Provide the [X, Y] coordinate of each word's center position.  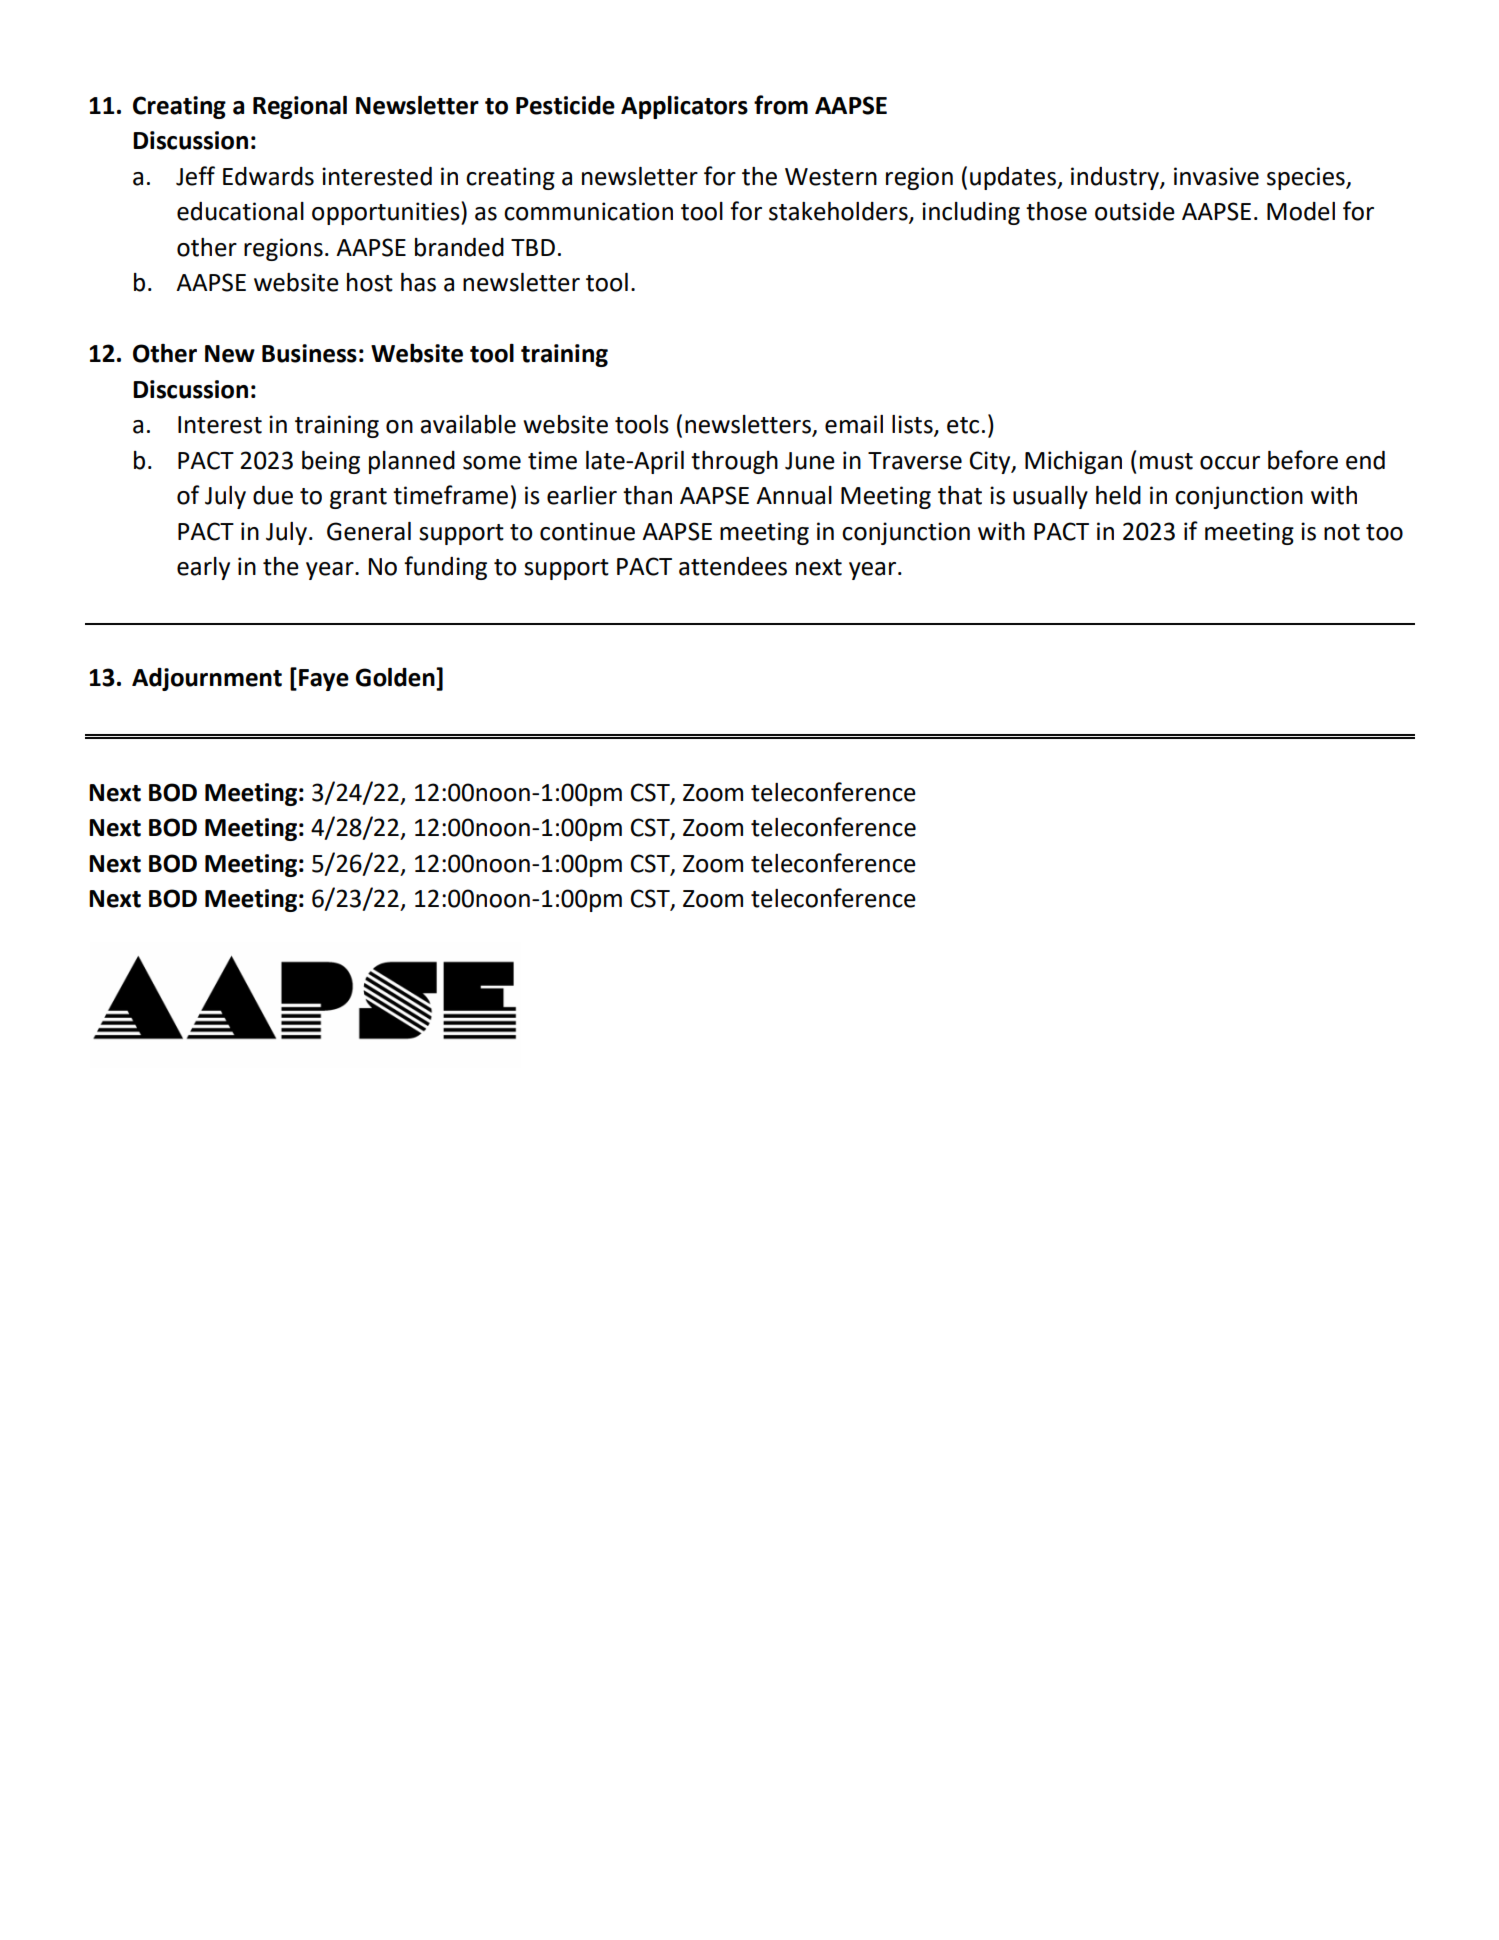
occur [1230, 463]
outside [1135, 211]
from [781, 105]
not [1342, 532]
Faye [324, 680]
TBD [533, 247]
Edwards [268, 176]
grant [358, 498]
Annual [794, 495]
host [370, 282]
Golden [396, 677]
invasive [1216, 176]
